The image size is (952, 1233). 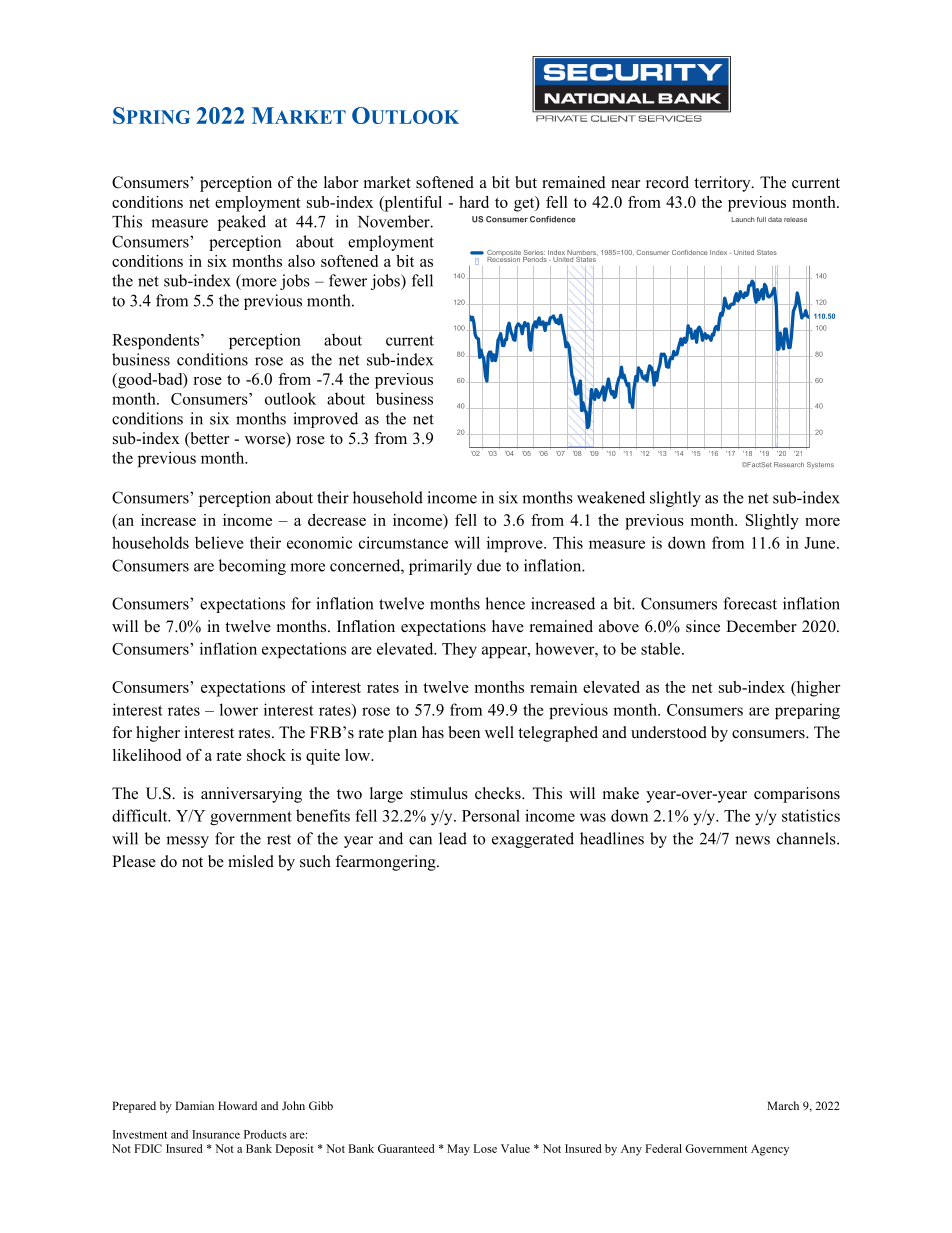 I want to click on lower, so click(x=239, y=709).
